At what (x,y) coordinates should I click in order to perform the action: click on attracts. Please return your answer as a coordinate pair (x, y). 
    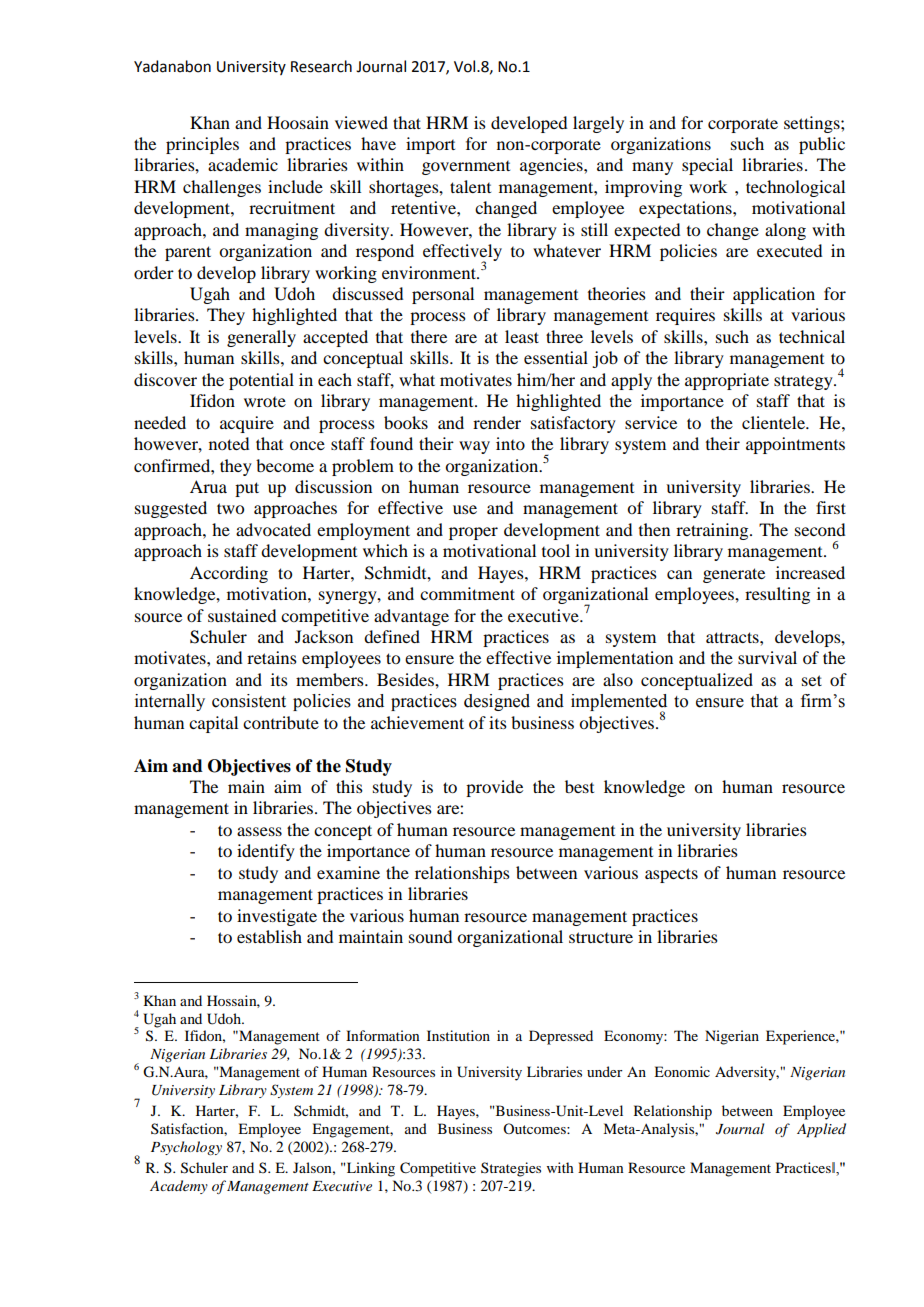
    Looking at the image, I should click on (733, 637).
